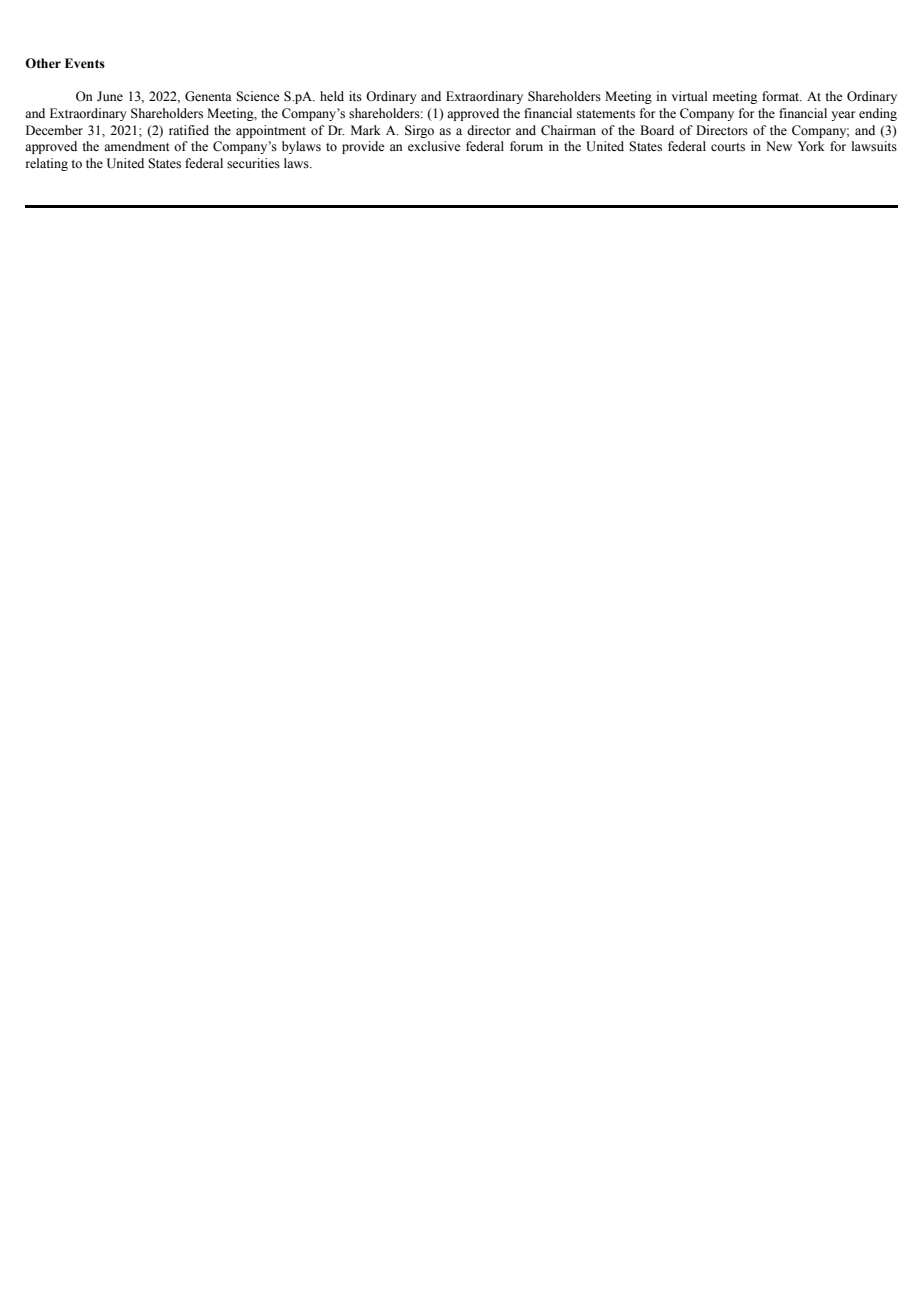  Describe the element at coordinates (47, 164) in the screenshot. I see `relating` at that location.
